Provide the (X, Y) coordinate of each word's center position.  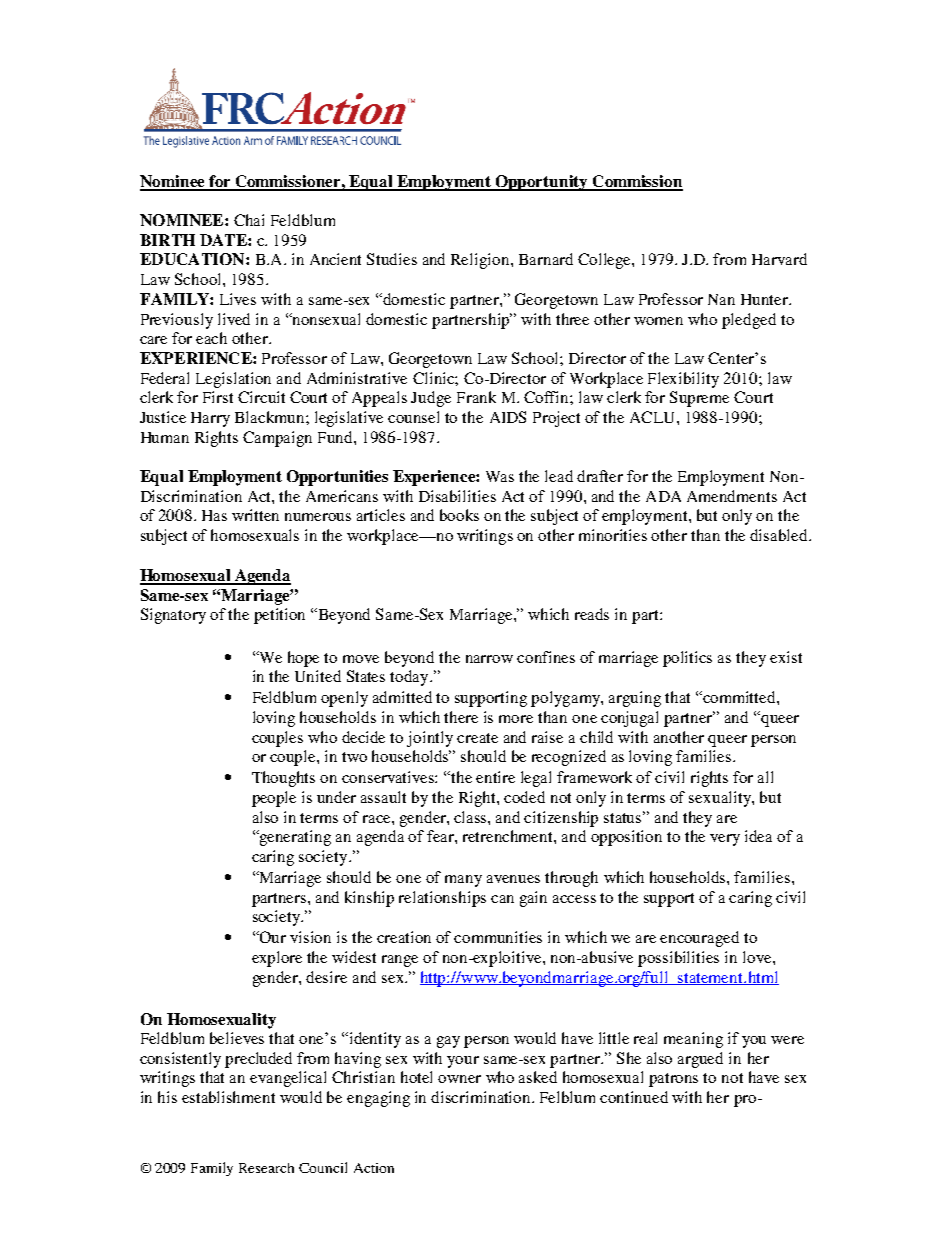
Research (266, 1168)
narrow (489, 659)
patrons (673, 1080)
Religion (481, 261)
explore (277, 959)
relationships (442, 899)
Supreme (699, 399)
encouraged (699, 939)
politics (687, 659)
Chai (249, 220)
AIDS (508, 417)
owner (459, 1079)
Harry (210, 419)
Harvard (779, 259)
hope (303, 659)
